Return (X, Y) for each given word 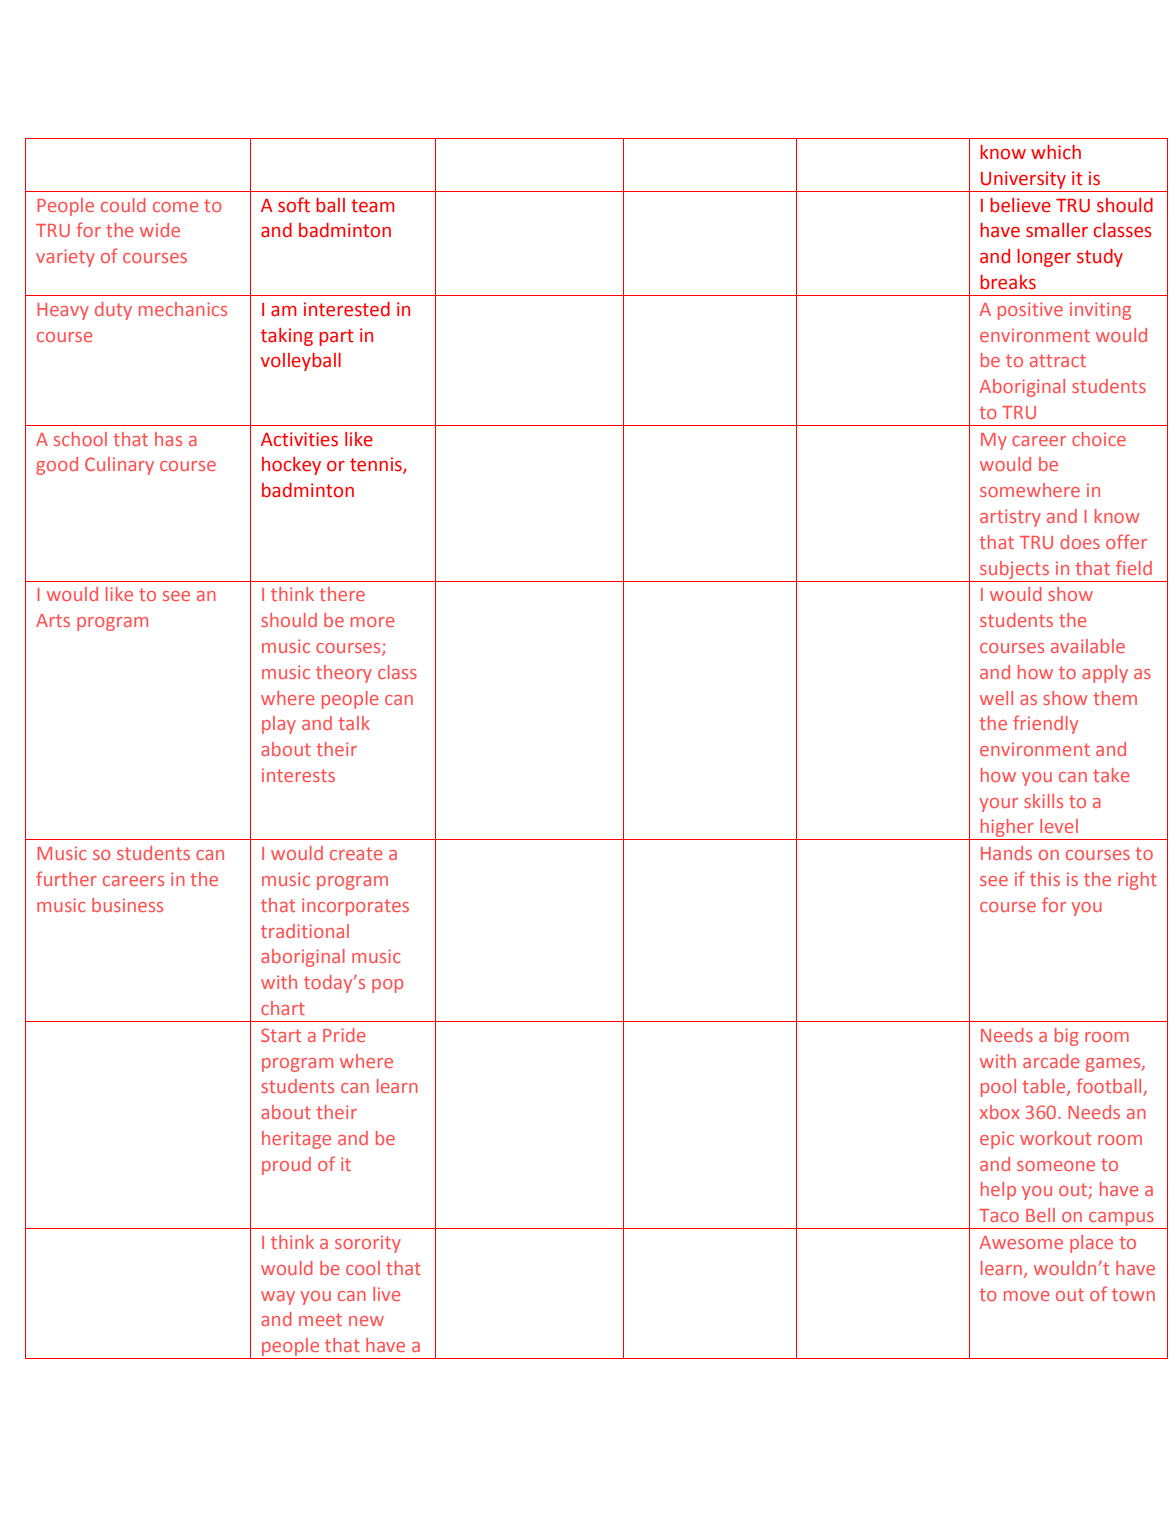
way (278, 1298)
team (372, 206)
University (1023, 180)
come (175, 207)
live (386, 1294)
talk (354, 723)
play (279, 725)
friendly (1045, 724)
